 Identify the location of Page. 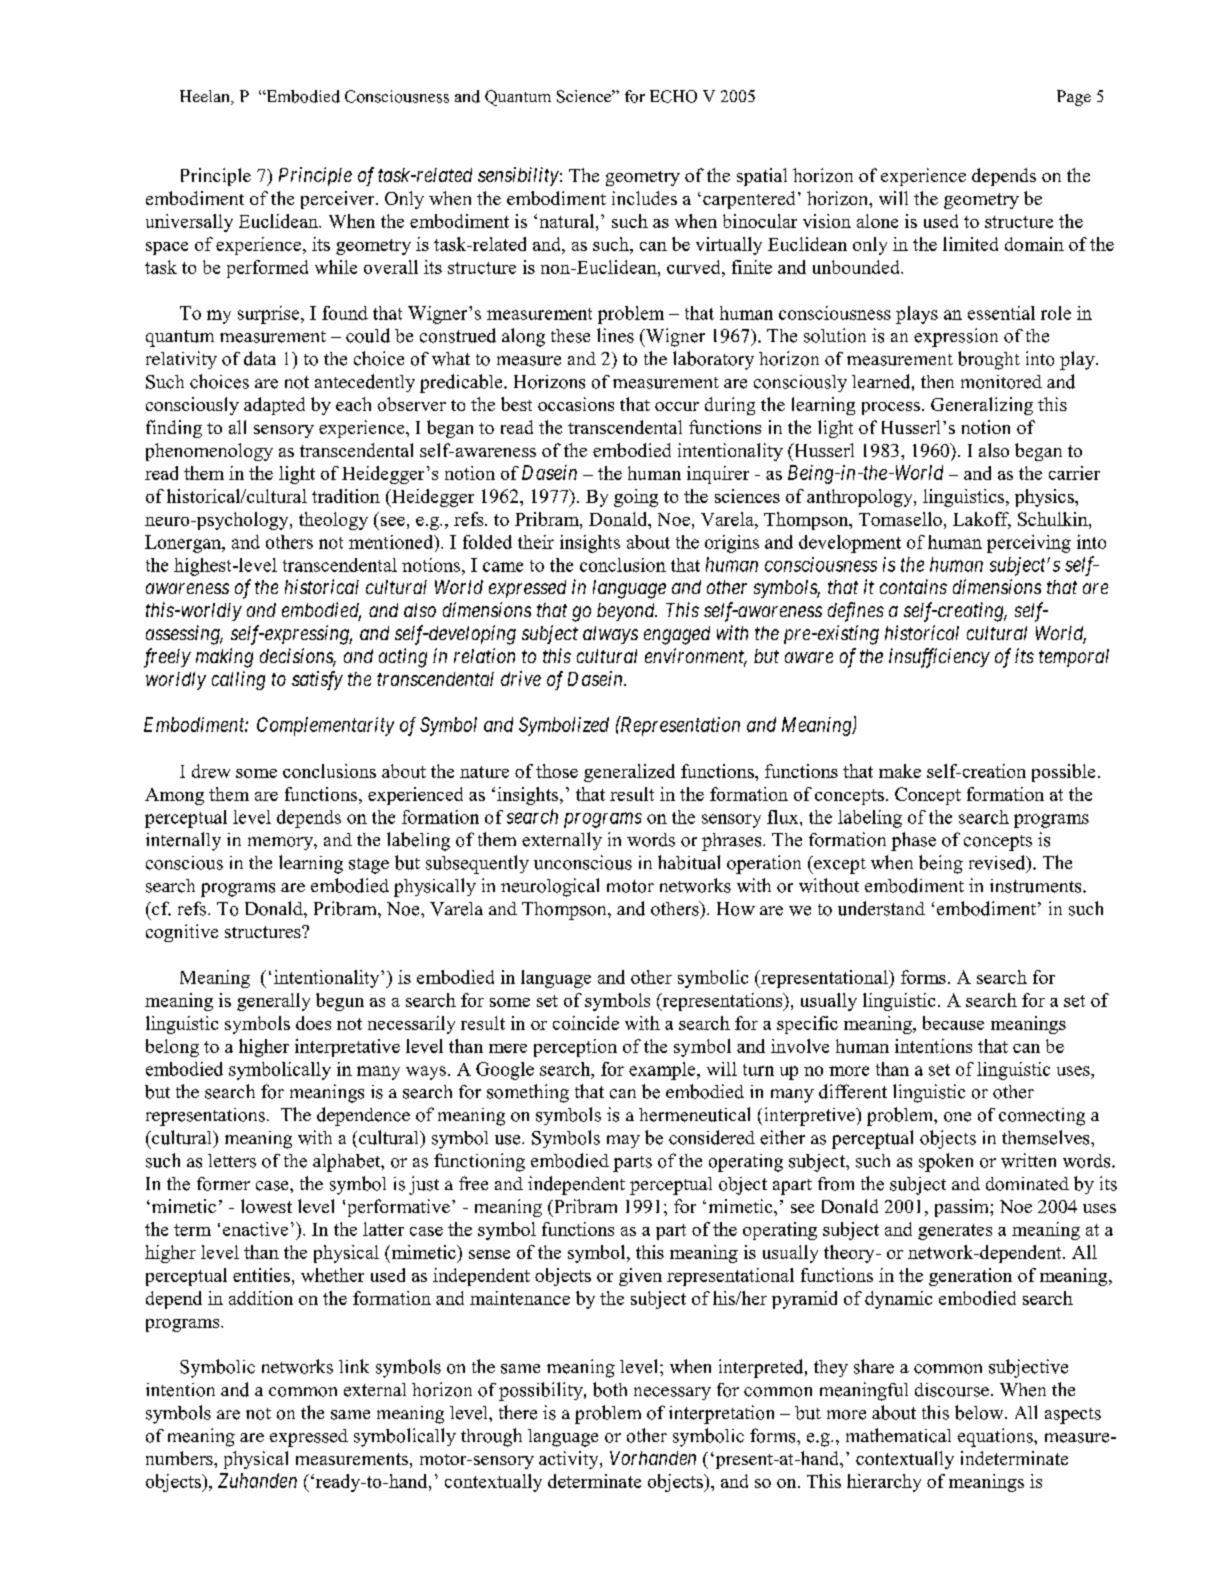
(1074, 98).
